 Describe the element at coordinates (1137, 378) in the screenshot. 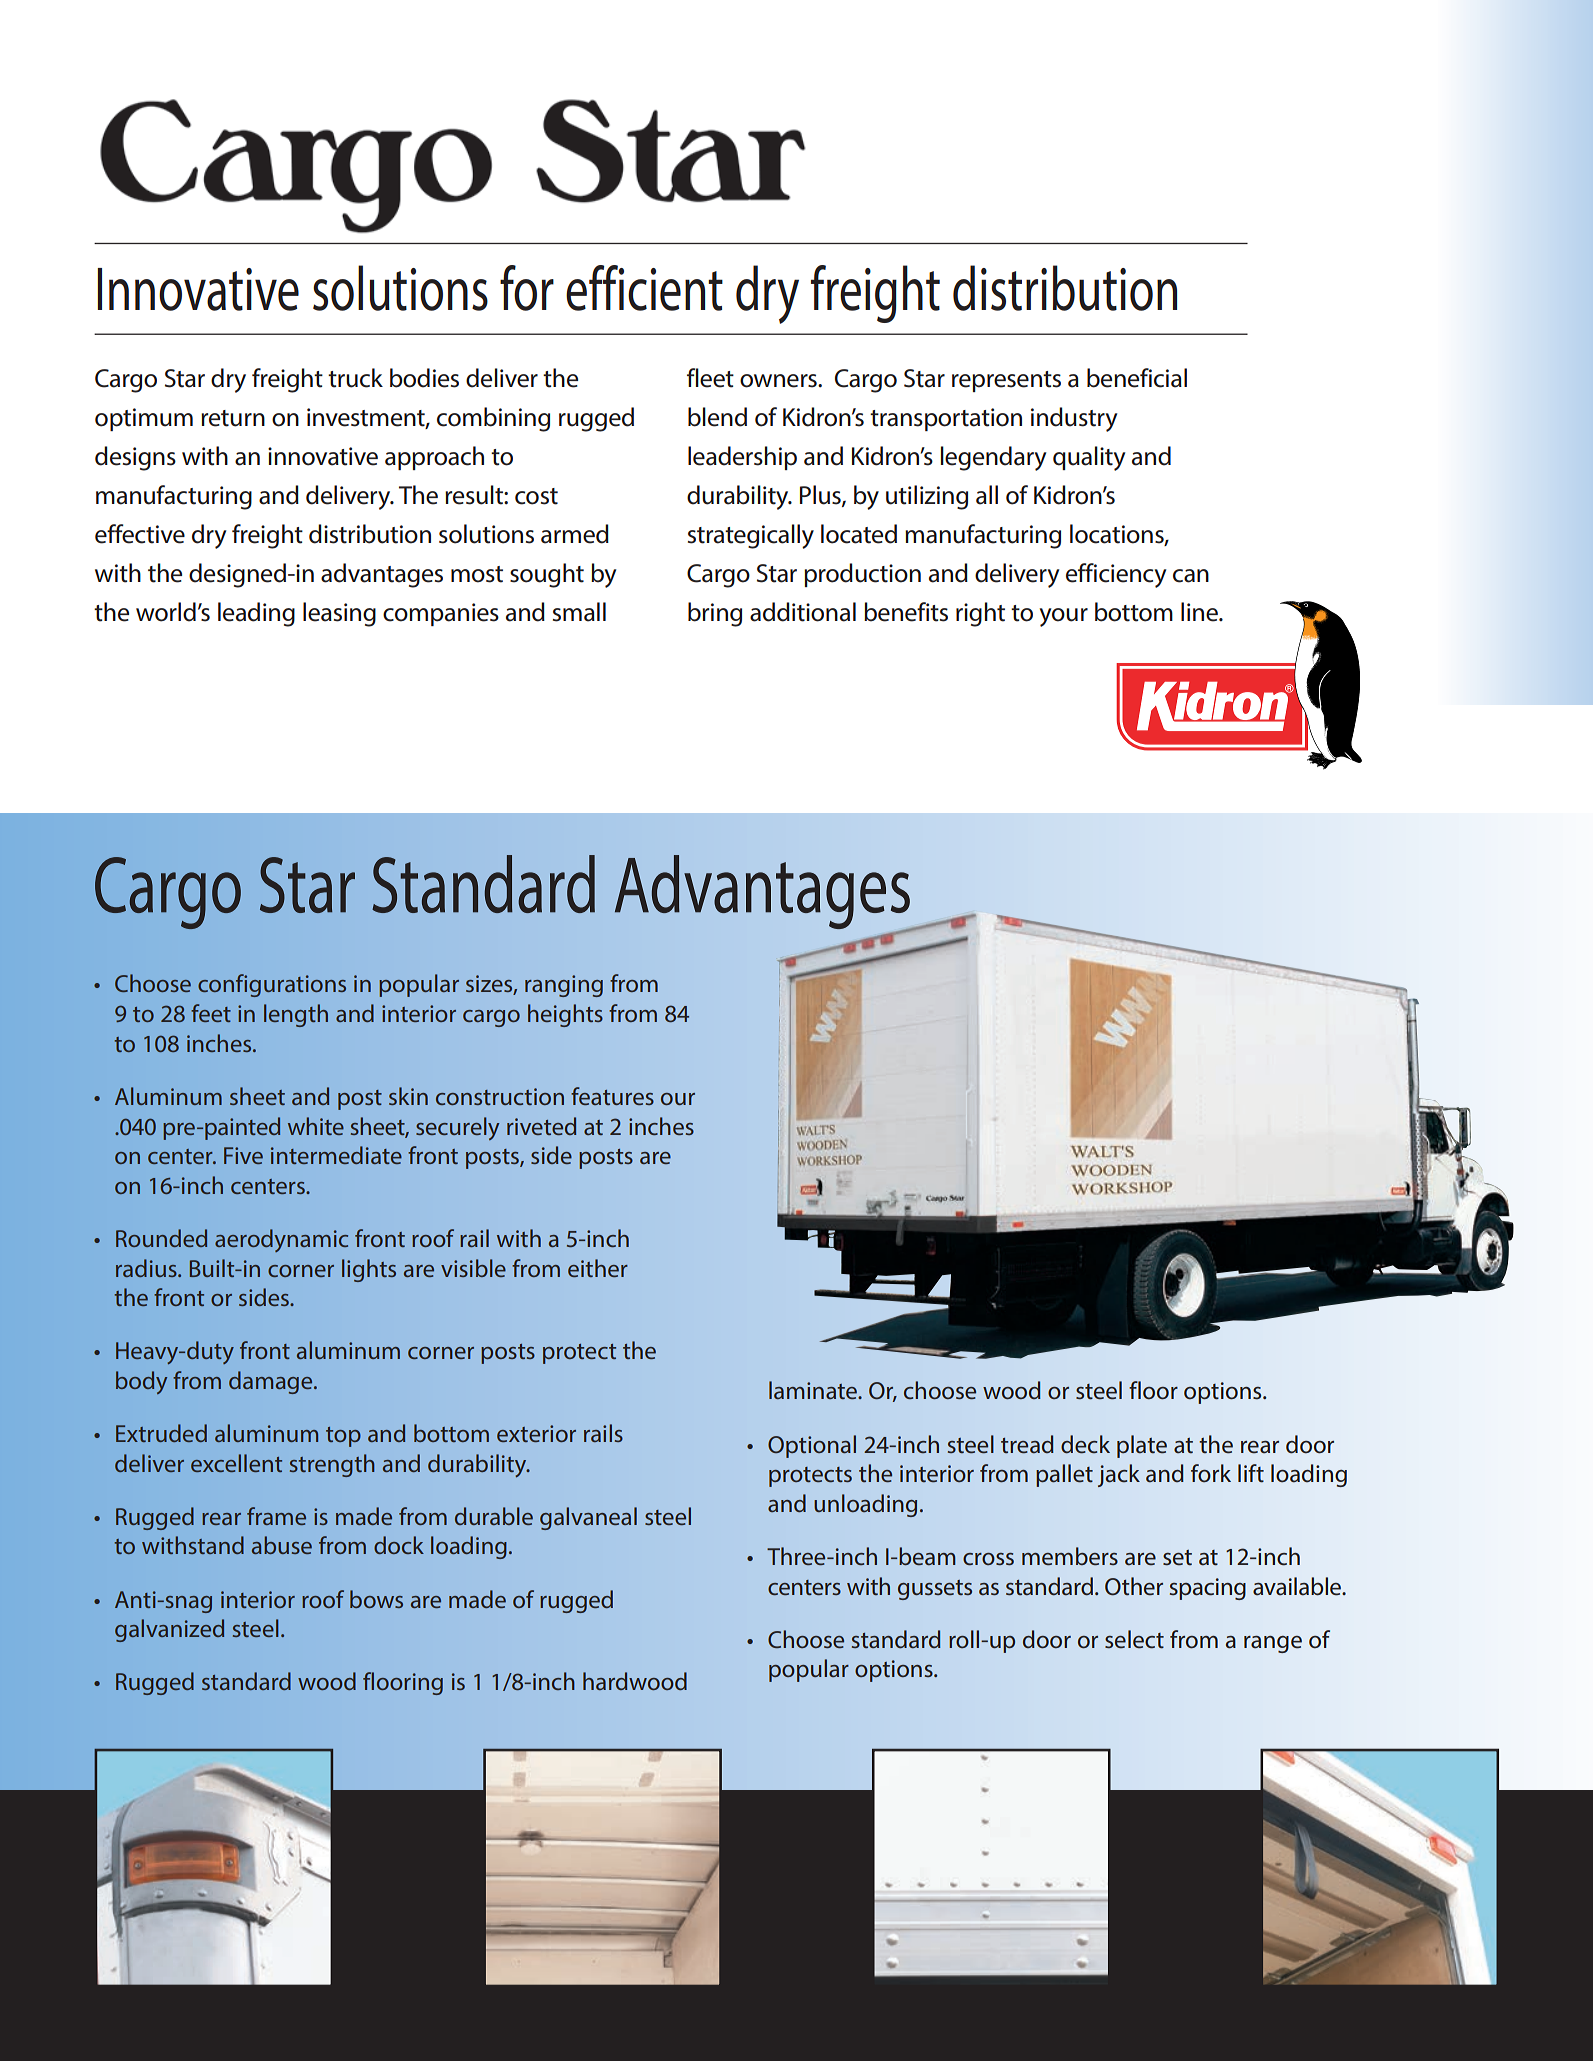

I see `beneficial` at that location.
